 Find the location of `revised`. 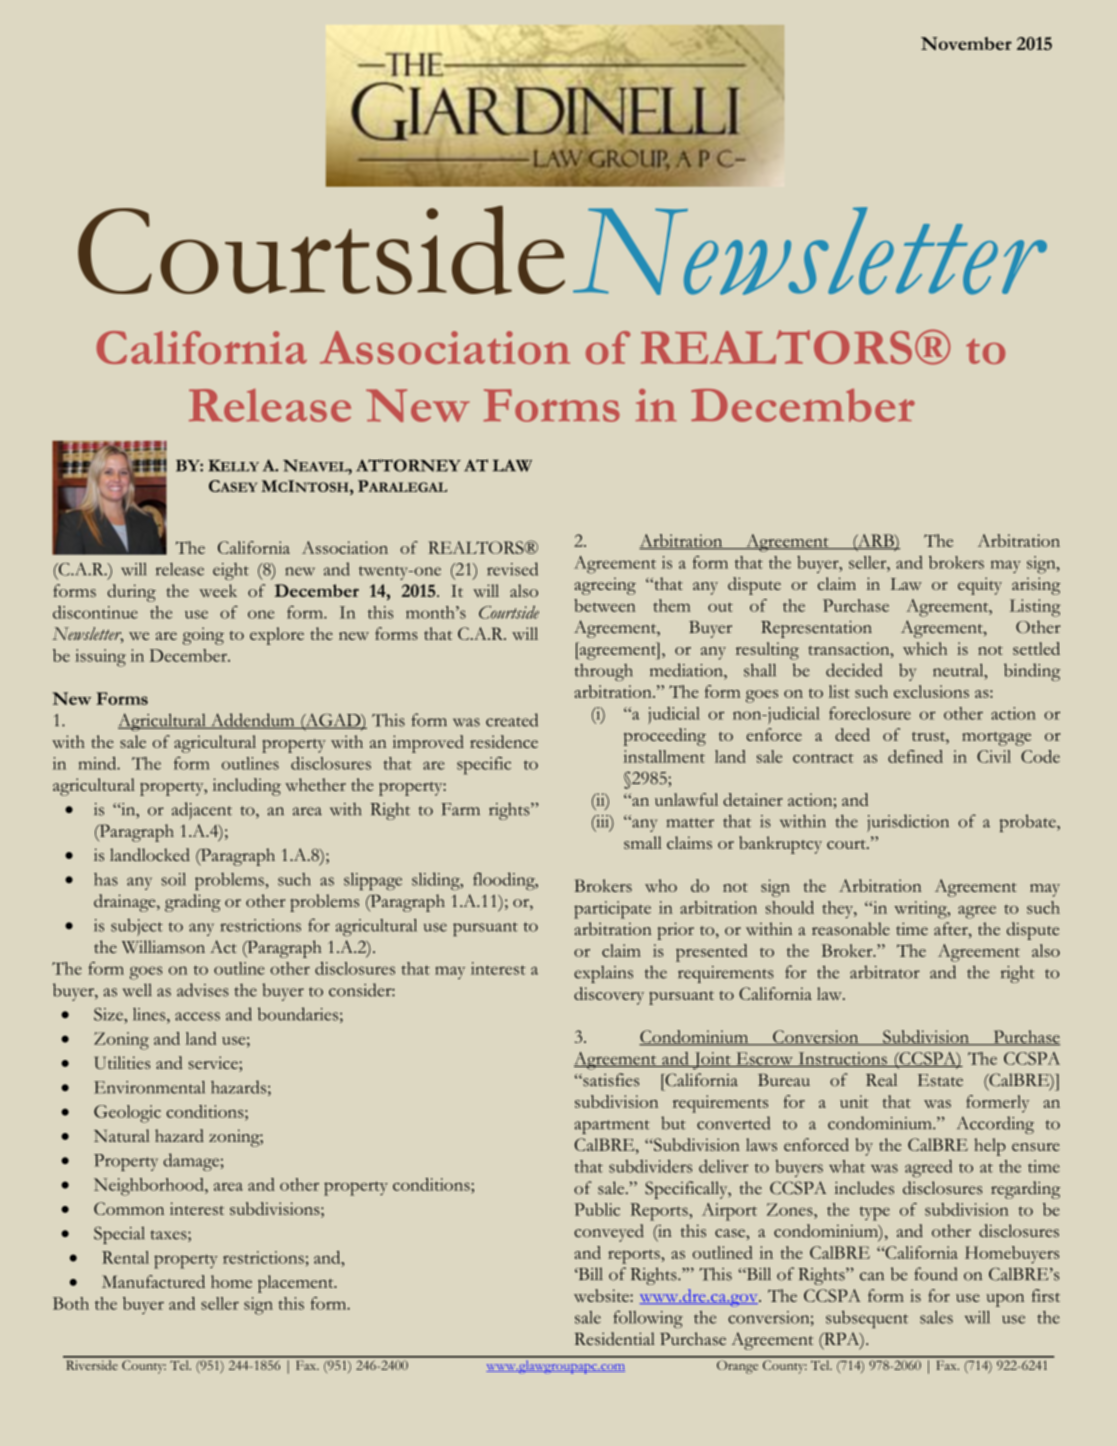

revised is located at coordinates (512, 569).
